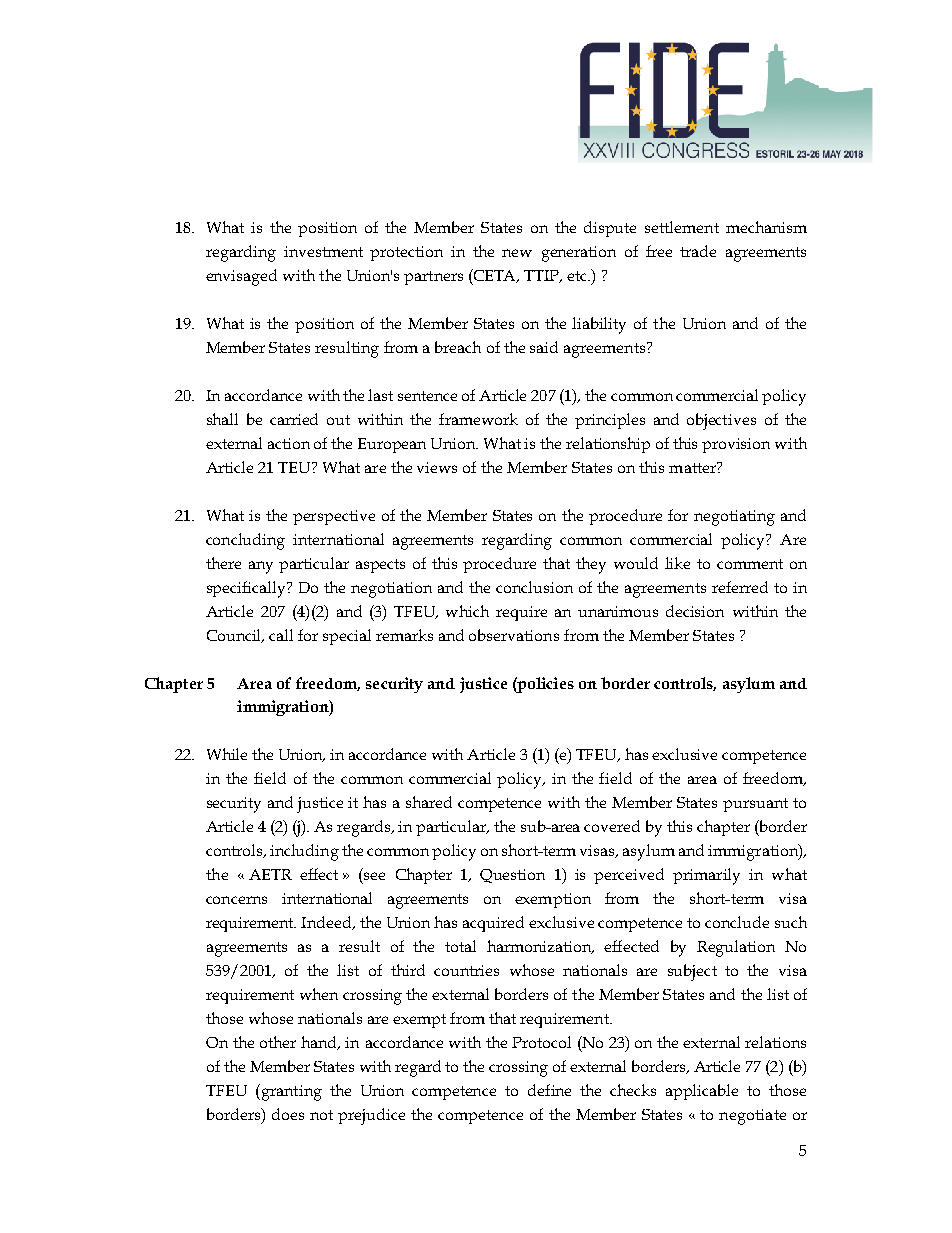  What do you see at coordinates (698, 251) in the image?
I see `trade` at bounding box center [698, 251].
